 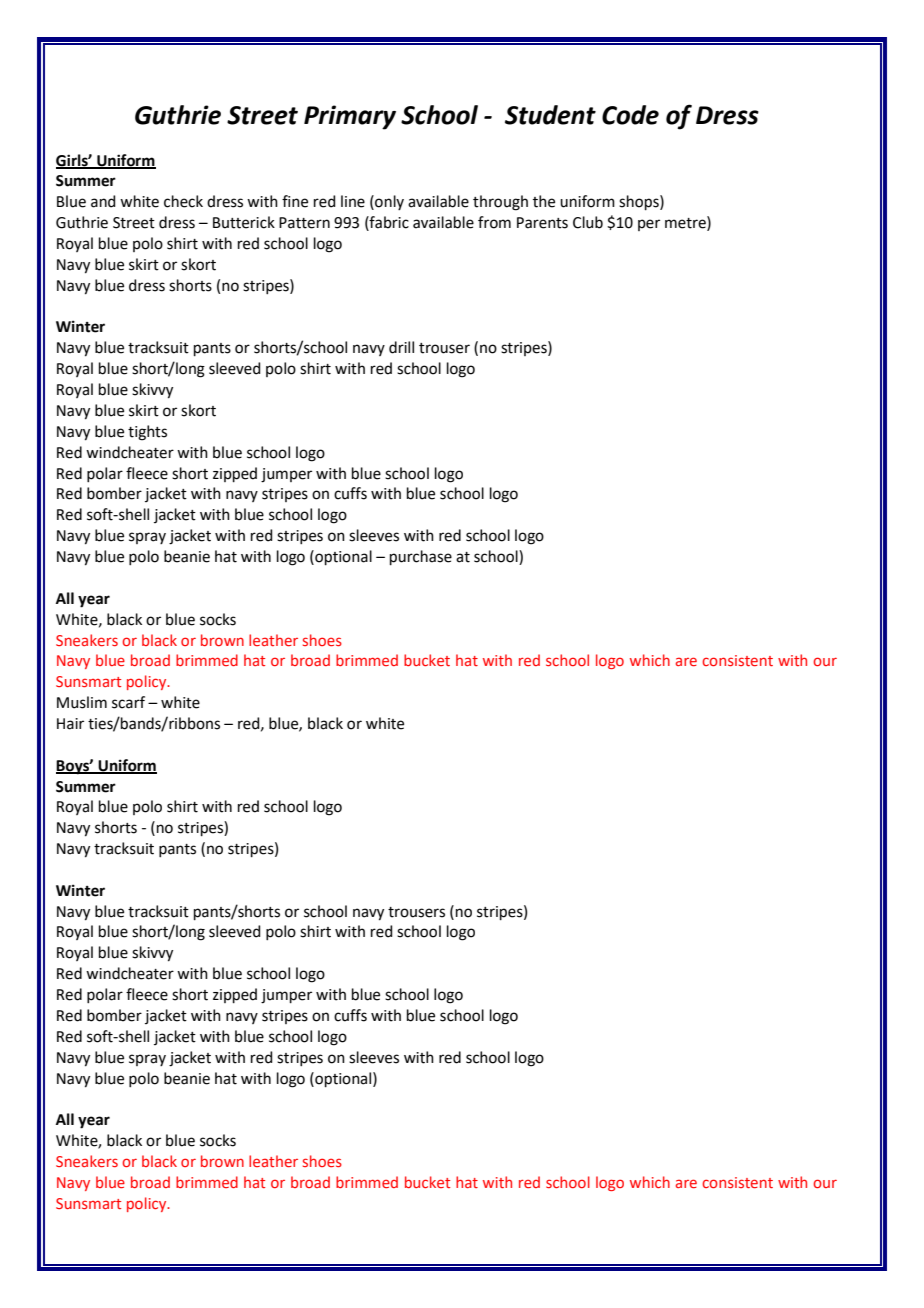 I want to click on drill, so click(x=401, y=347).
